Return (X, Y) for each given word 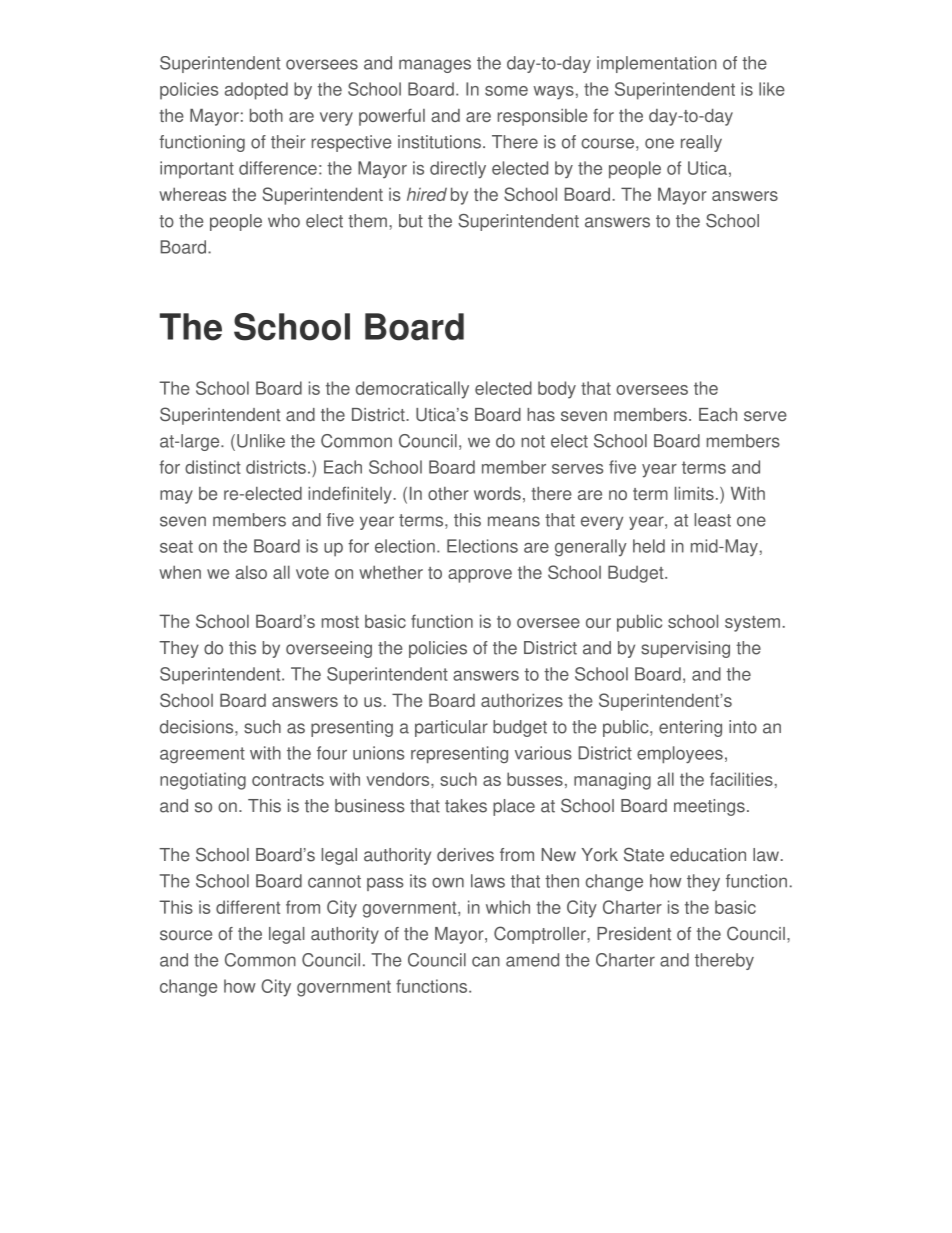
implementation (657, 64)
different (248, 907)
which (508, 907)
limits (694, 493)
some (506, 91)
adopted (256, 91)
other (448, 493)
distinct (213, 467)
